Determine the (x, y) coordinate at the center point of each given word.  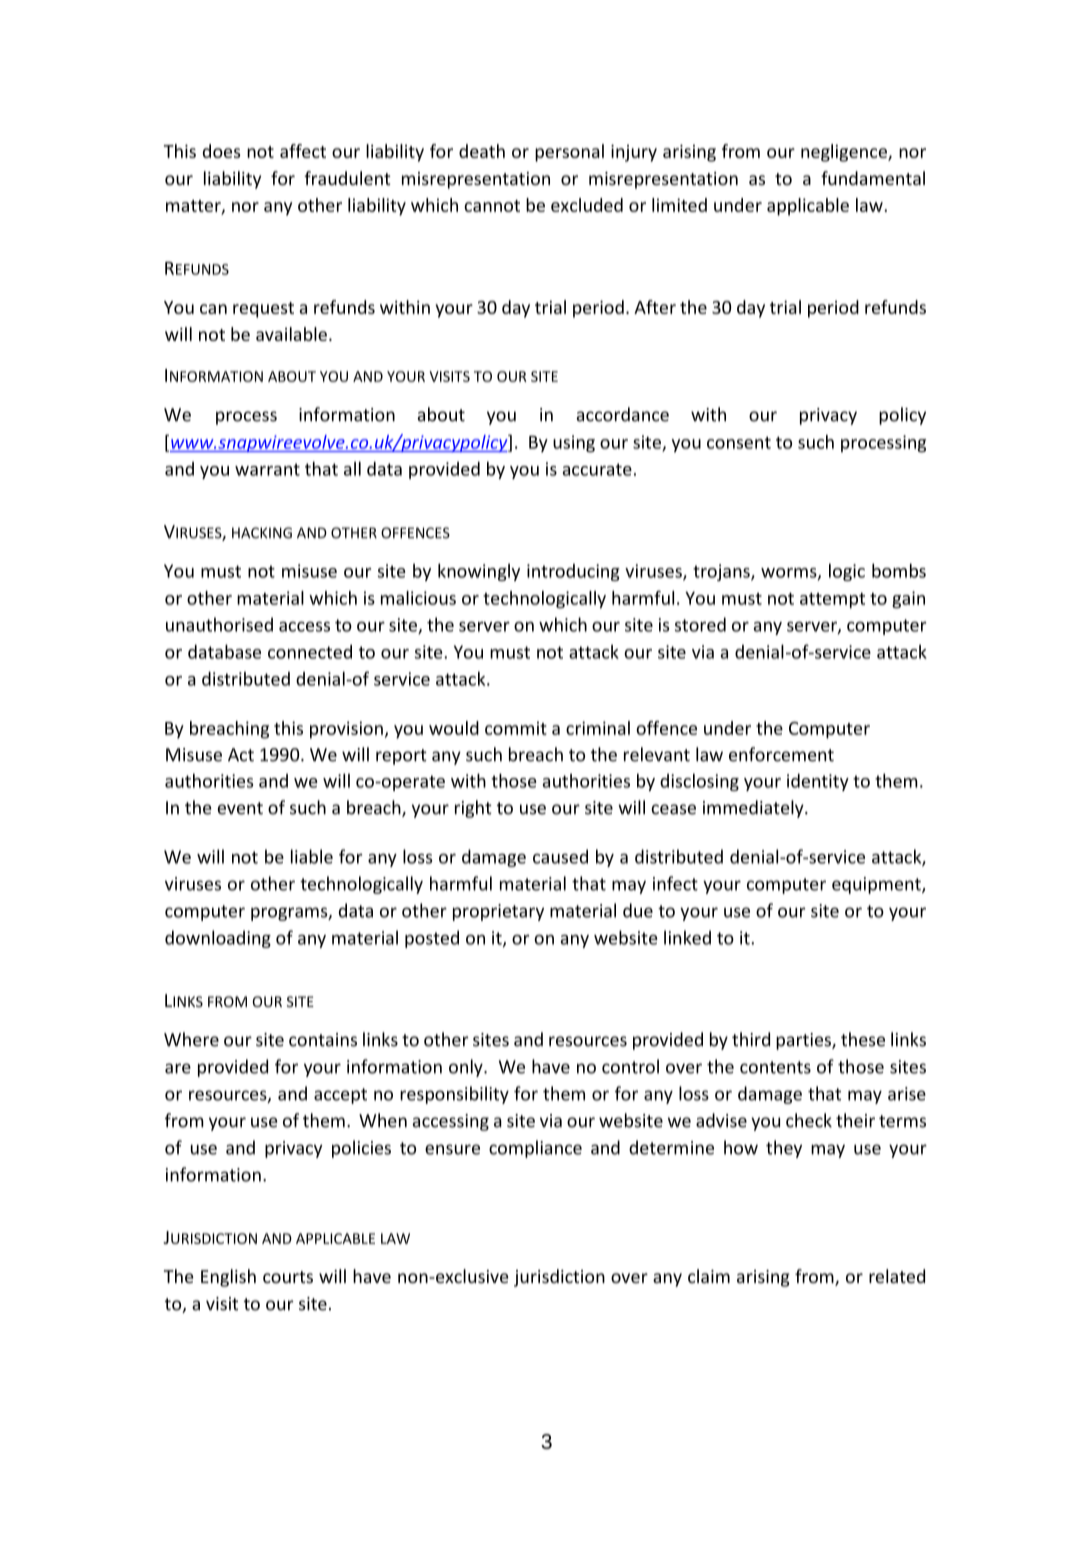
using (574, 444)
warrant (267, 469)
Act (241, 755)
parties (804, 1041)
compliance (535, 1149)
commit (516, 728)
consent (739, 443)
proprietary (498, 912)
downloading (218, 939)
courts (288, 1277)
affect (303, 151)
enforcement (781, 754)
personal (569, 153)
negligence (845, 153)
